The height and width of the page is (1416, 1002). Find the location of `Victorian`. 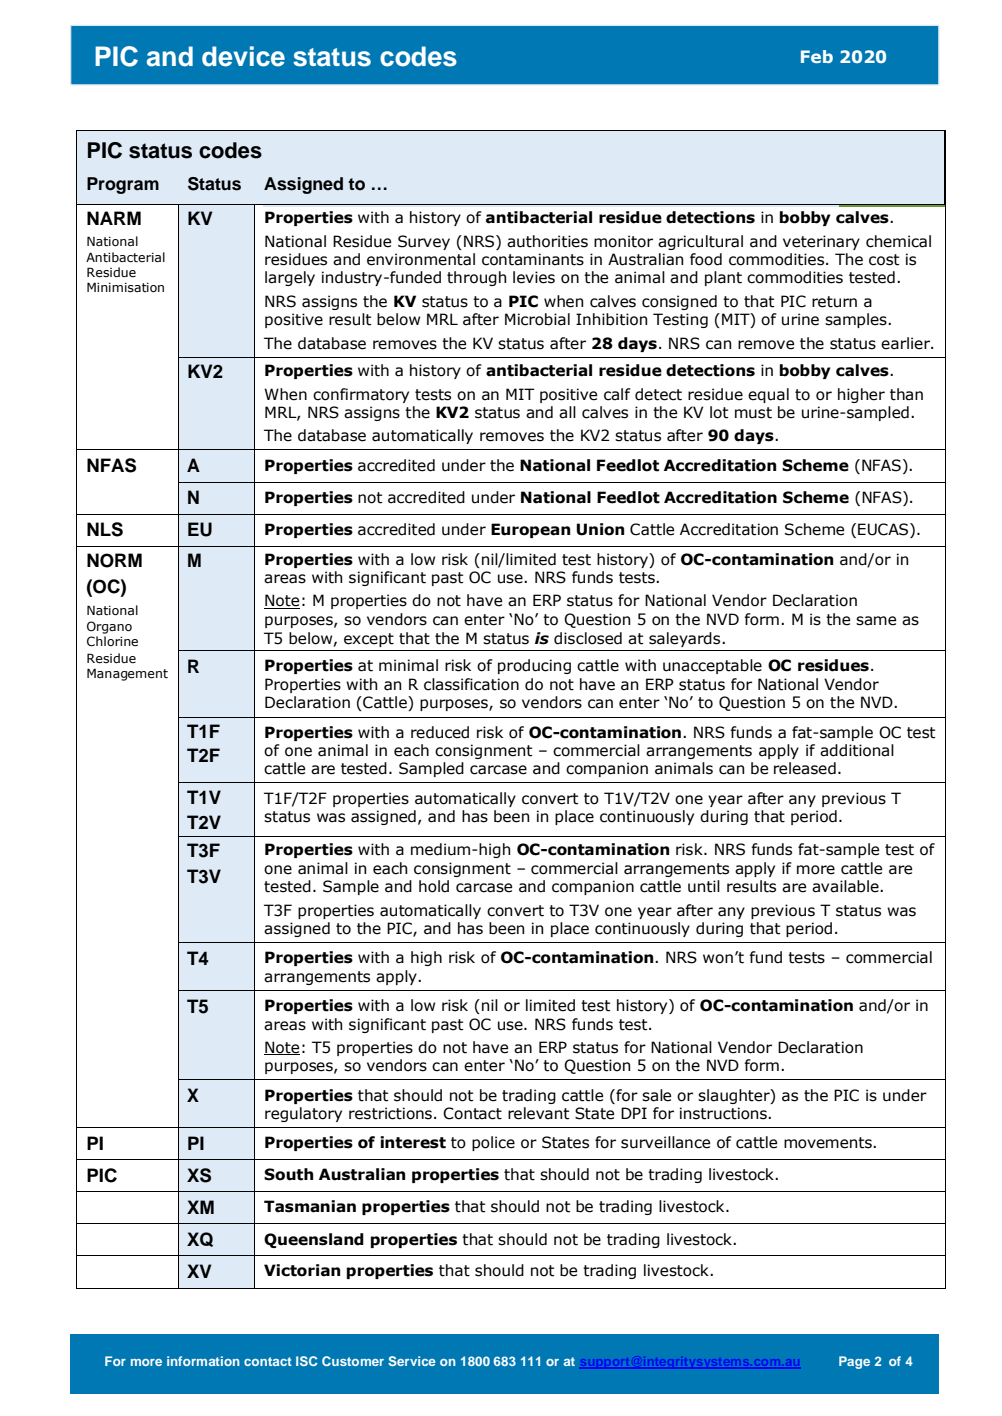

Victorian is located at coordinates (302, 1270).
